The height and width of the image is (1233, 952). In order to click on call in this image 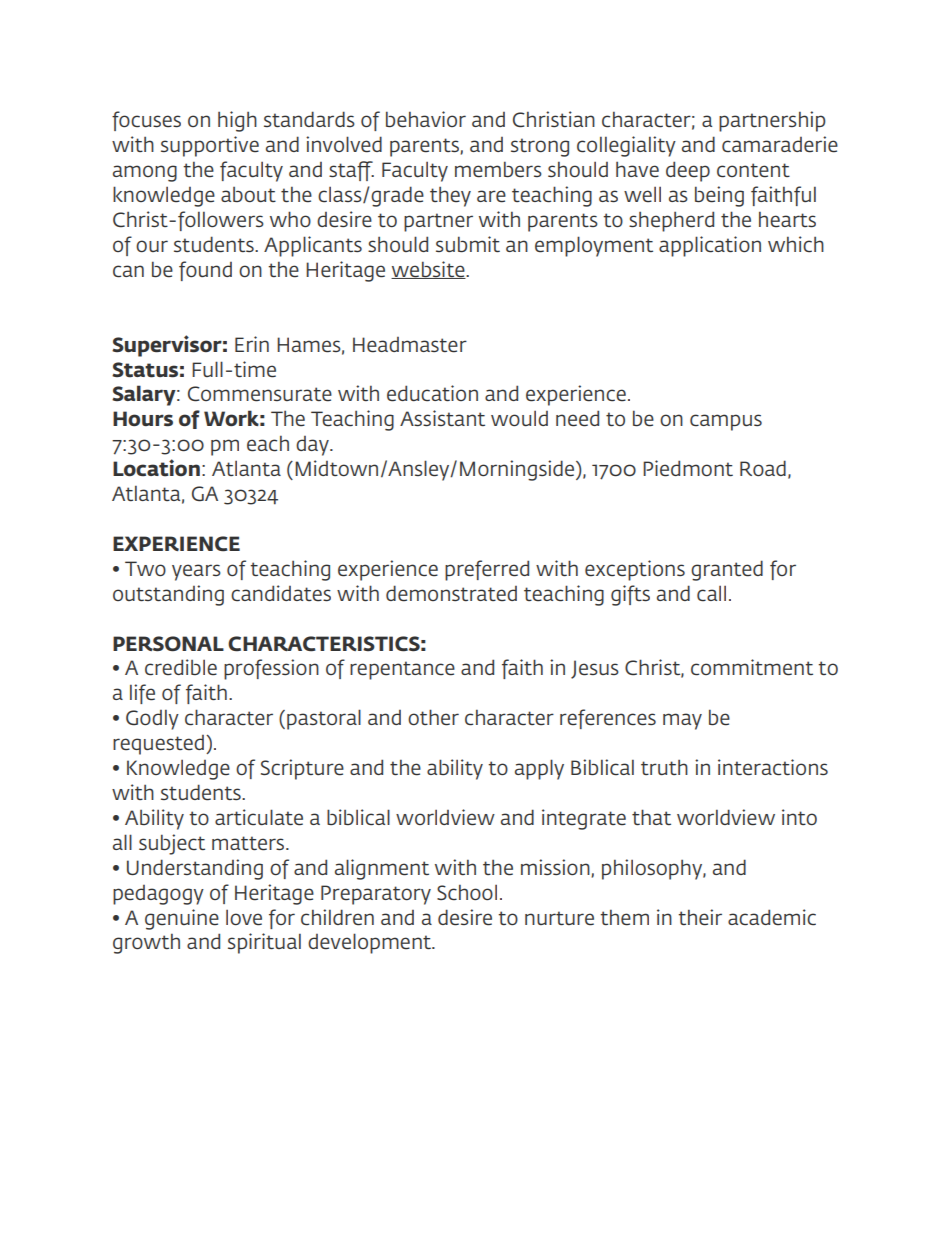, I will do `click(711, 593)`.
